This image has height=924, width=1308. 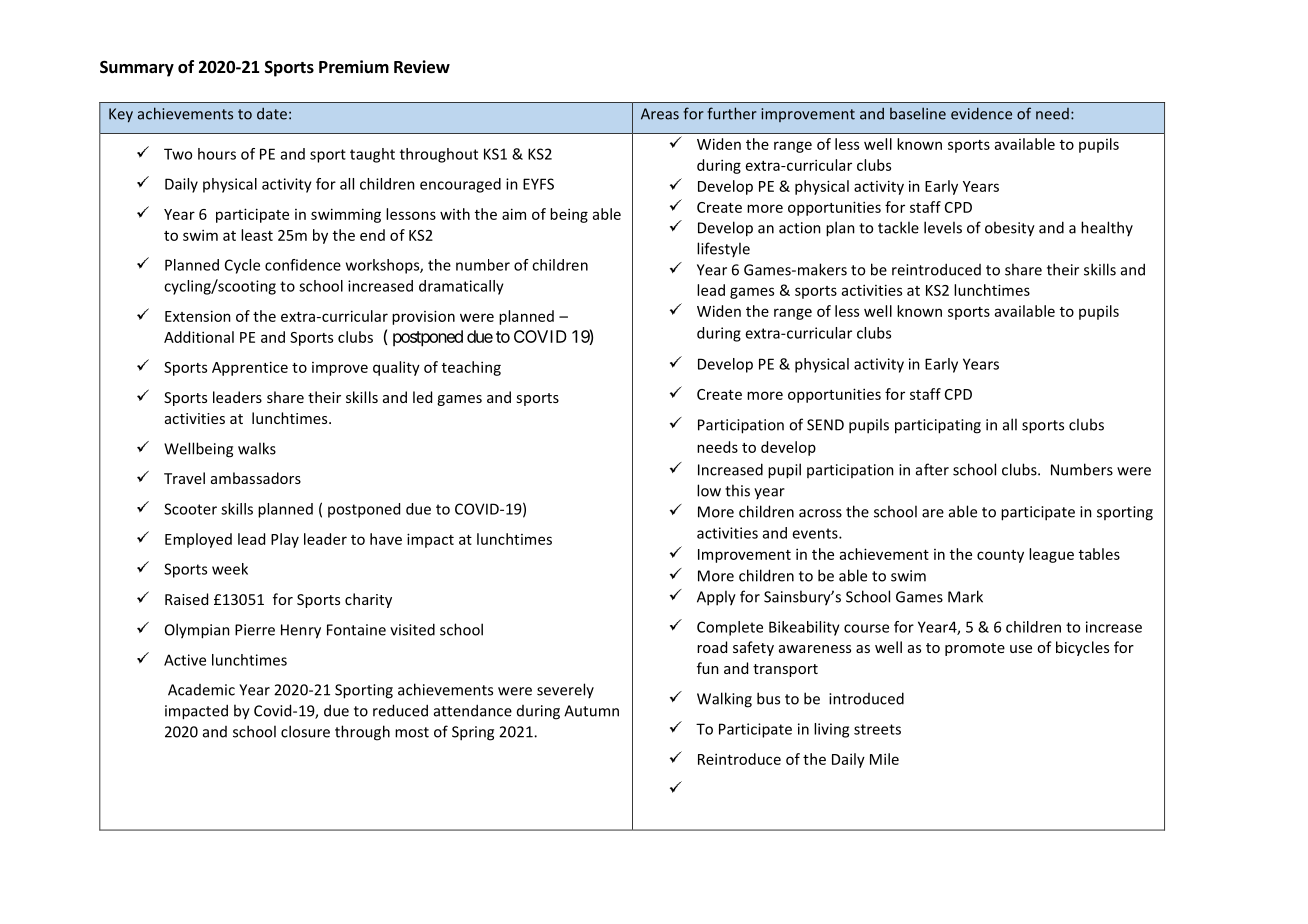 What do you see at coordinates (305, 731) in the image?
I see `closure` at bounding box center [305, 731].
